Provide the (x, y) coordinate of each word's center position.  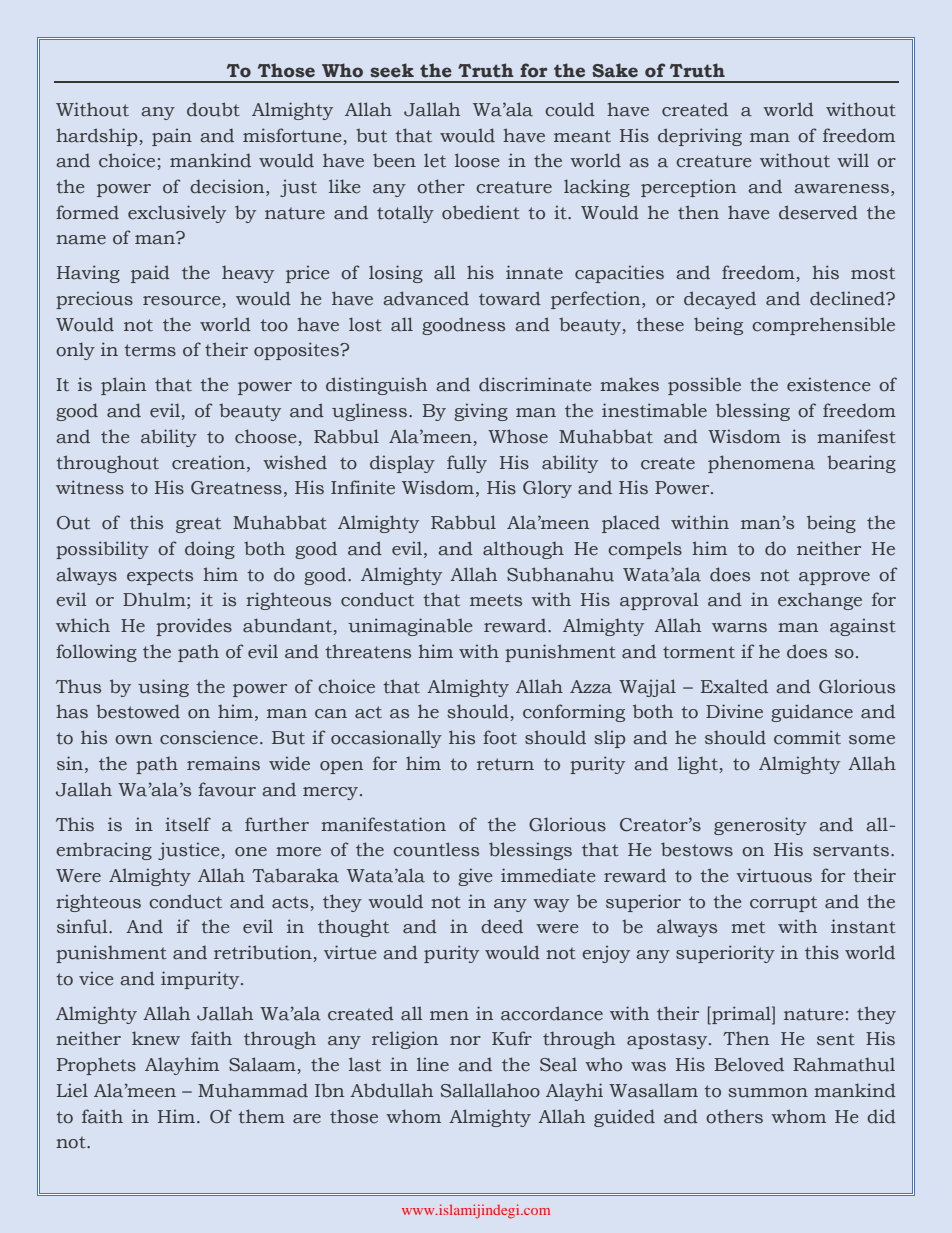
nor (465, 1041)
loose (477, 160)
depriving (700, 137)
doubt (213, 109)
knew (156, 1038)
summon (768, 1093)
